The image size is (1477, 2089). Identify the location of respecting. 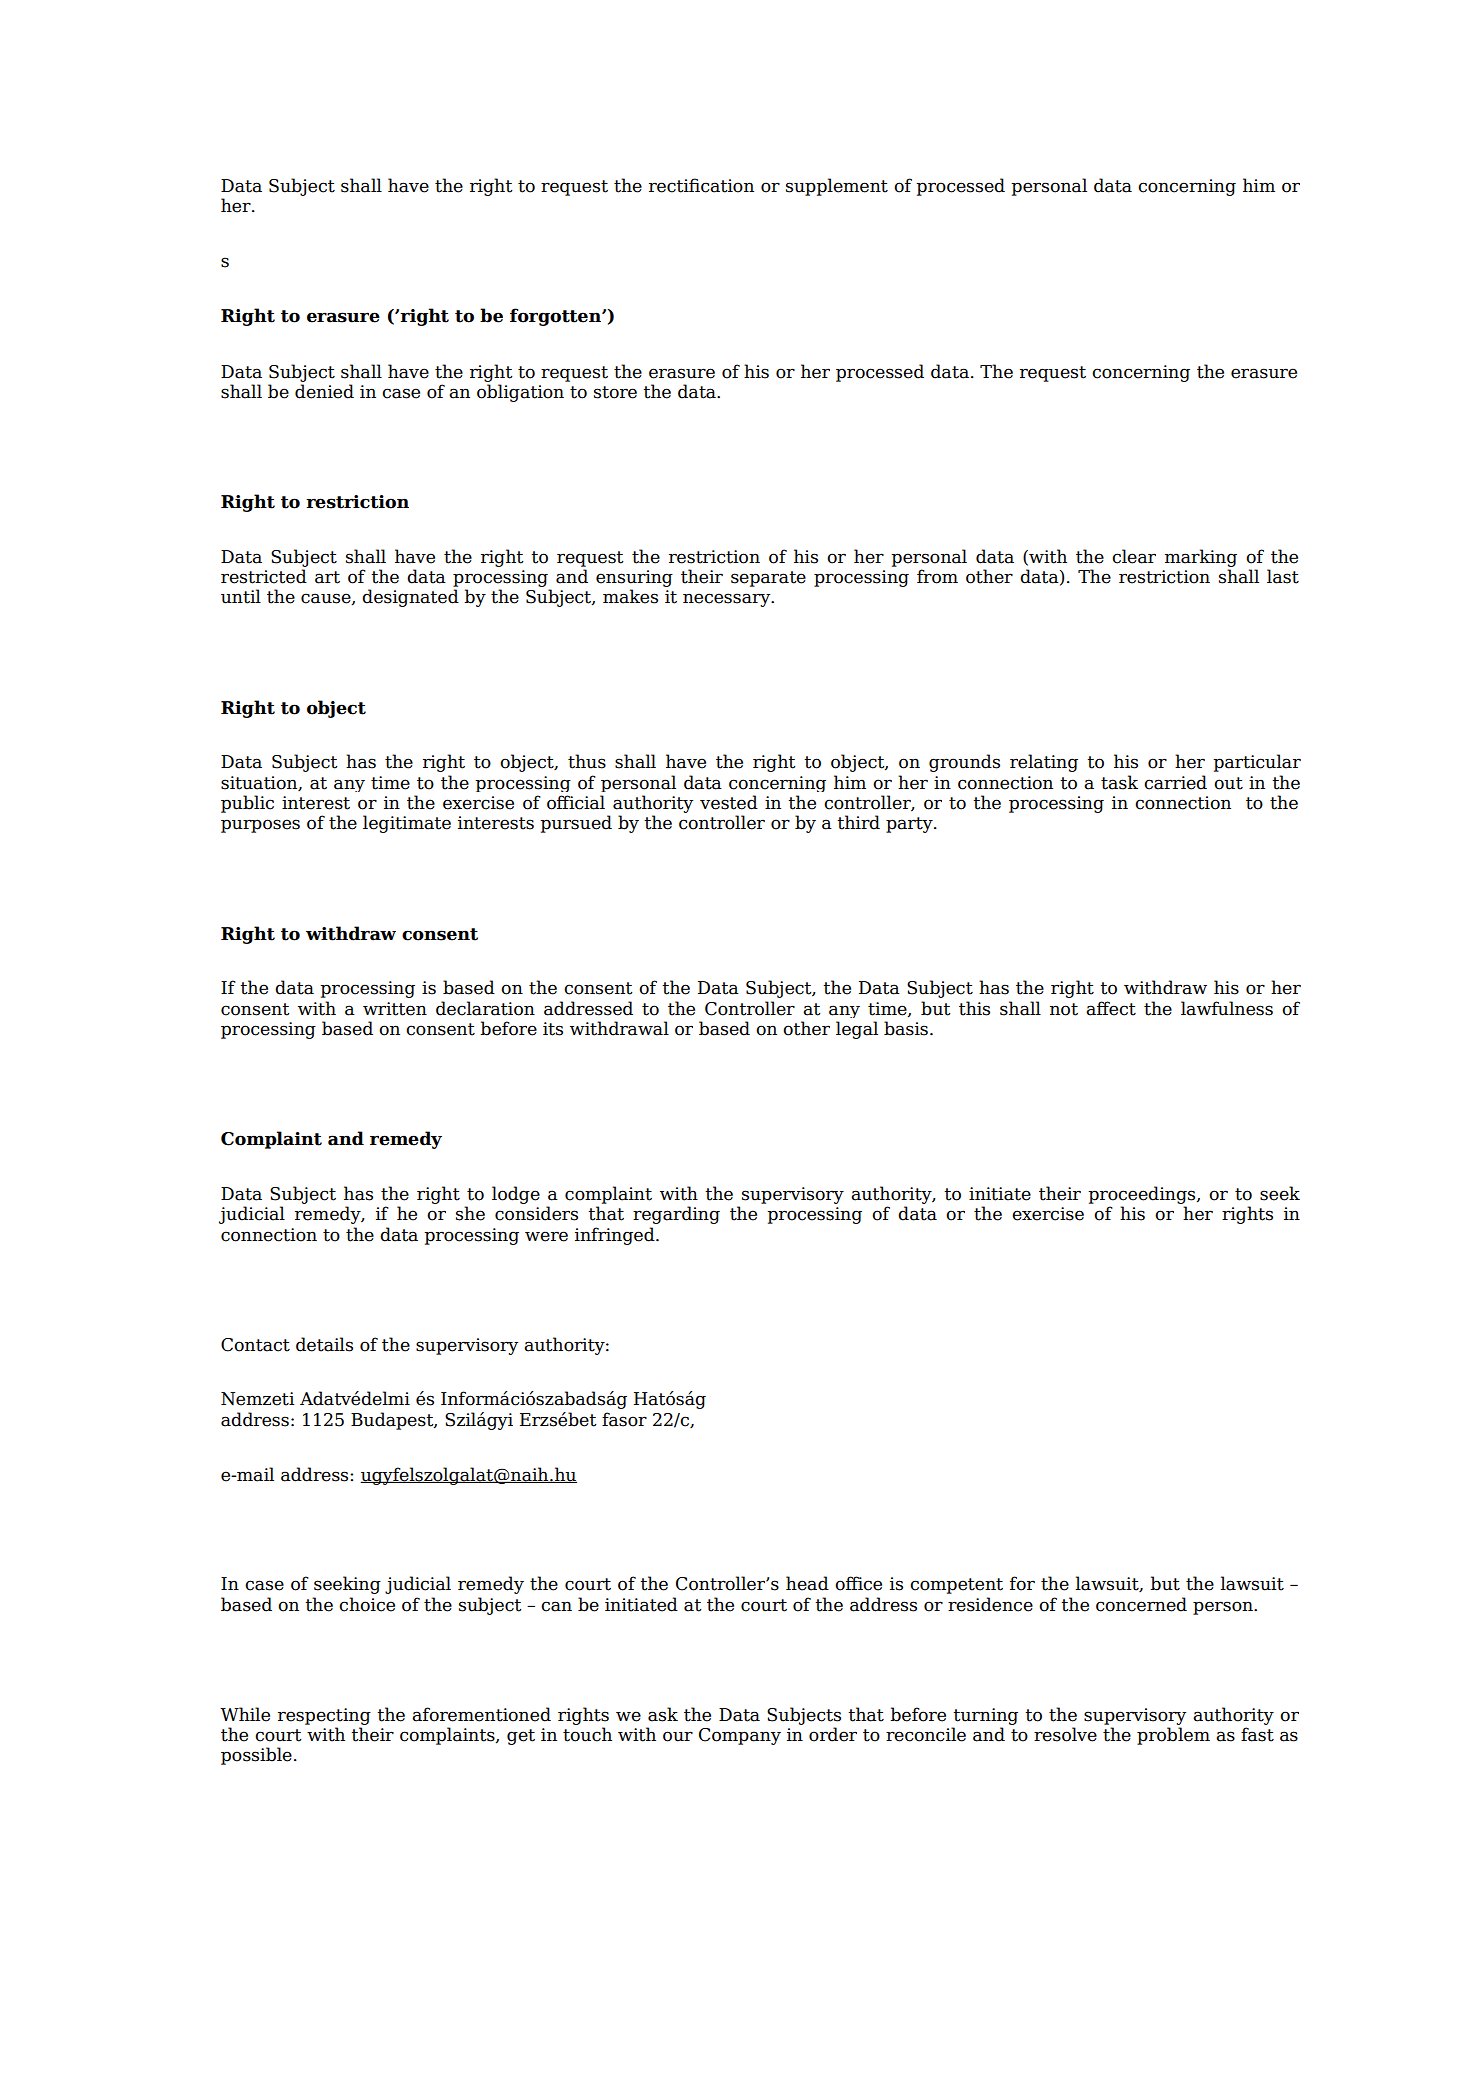
(324, 1716).
